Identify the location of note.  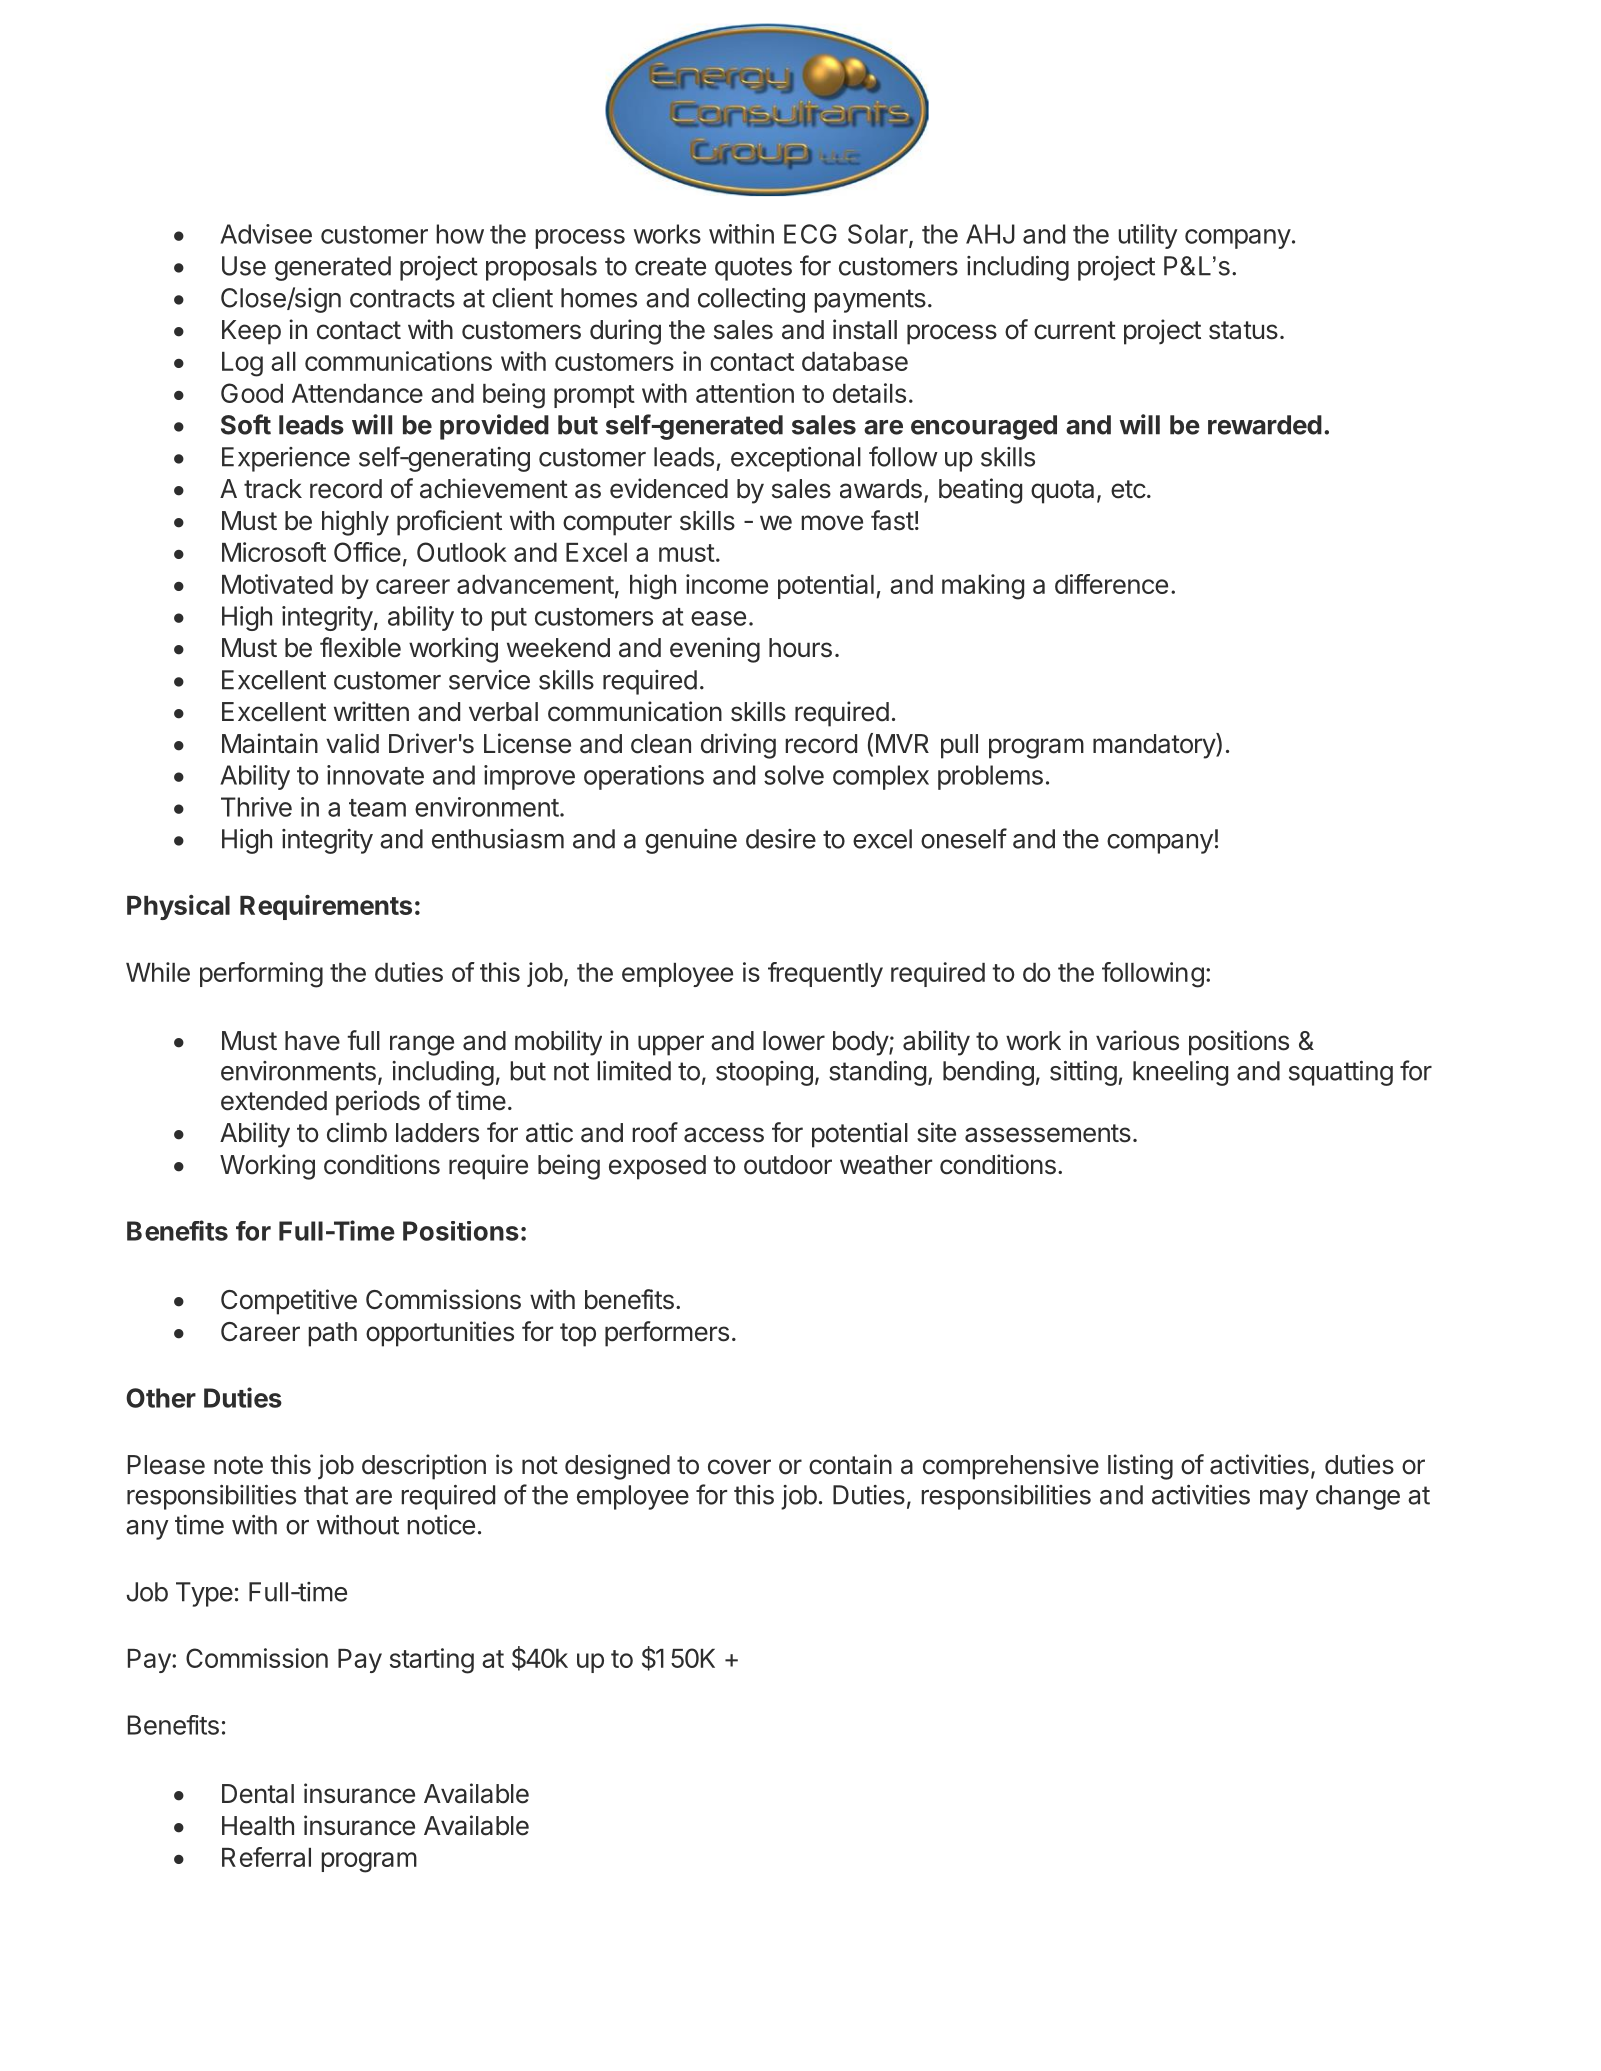
(238, 1465).
